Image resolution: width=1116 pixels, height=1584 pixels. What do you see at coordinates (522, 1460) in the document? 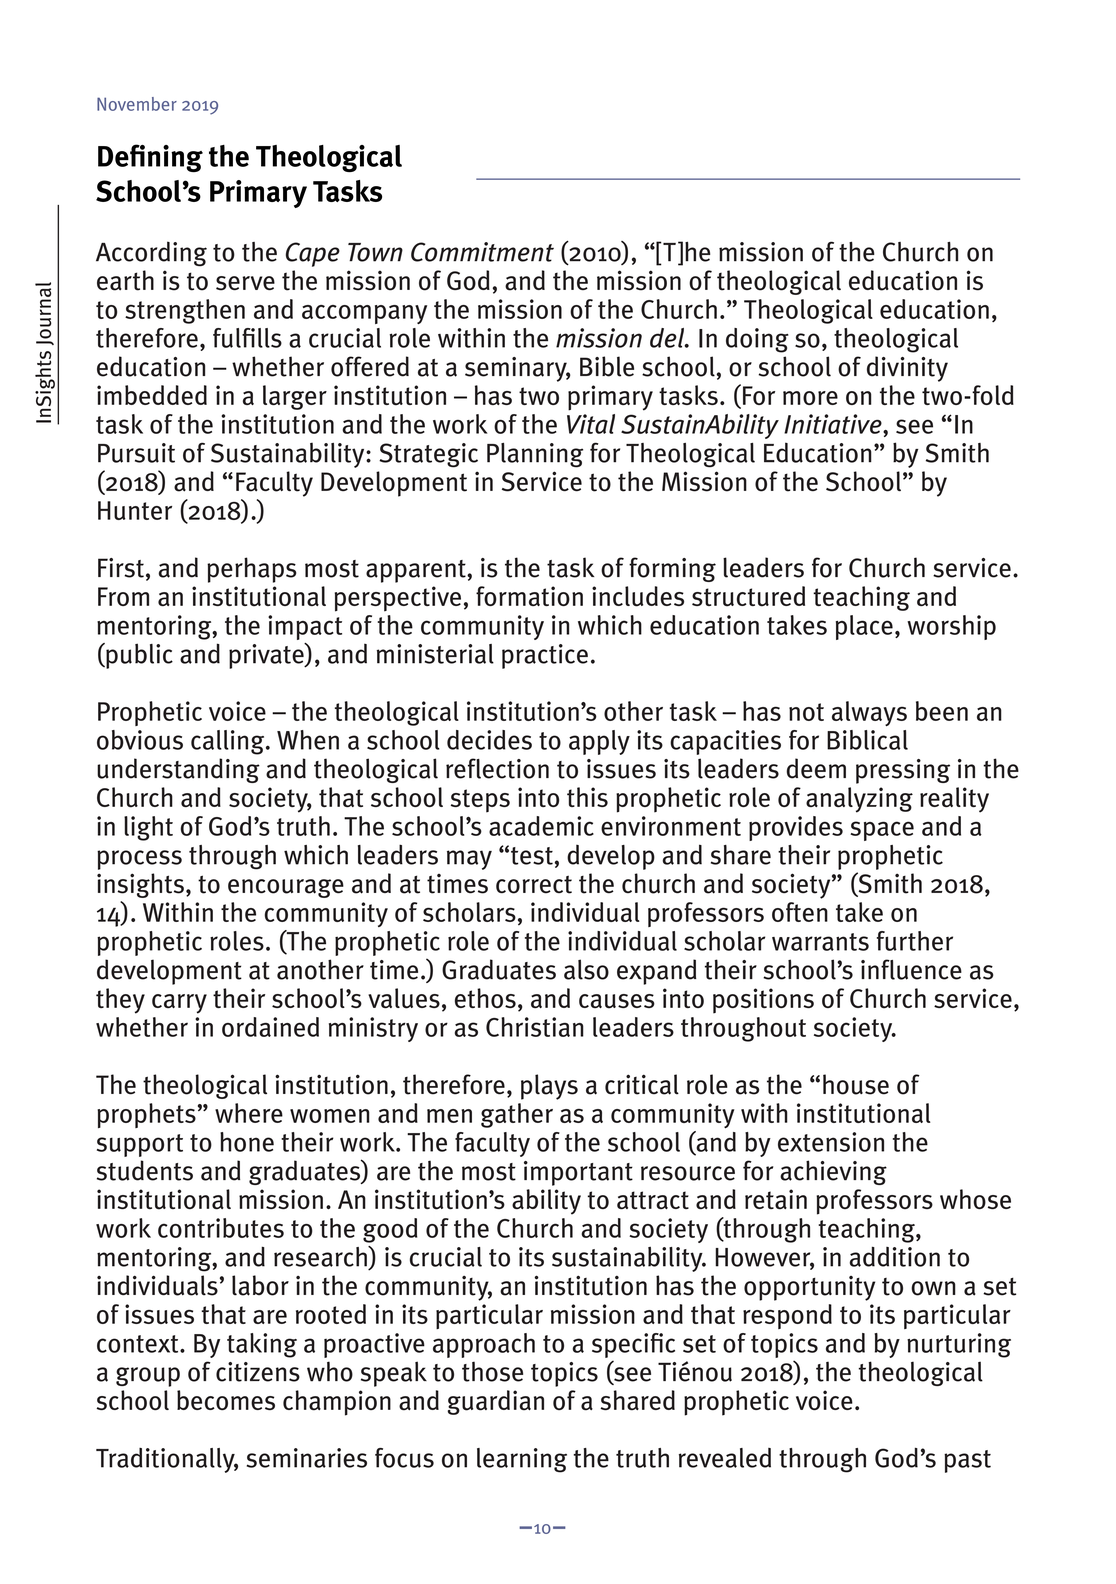
I see `learning` at bounding box center [522, 1460].
